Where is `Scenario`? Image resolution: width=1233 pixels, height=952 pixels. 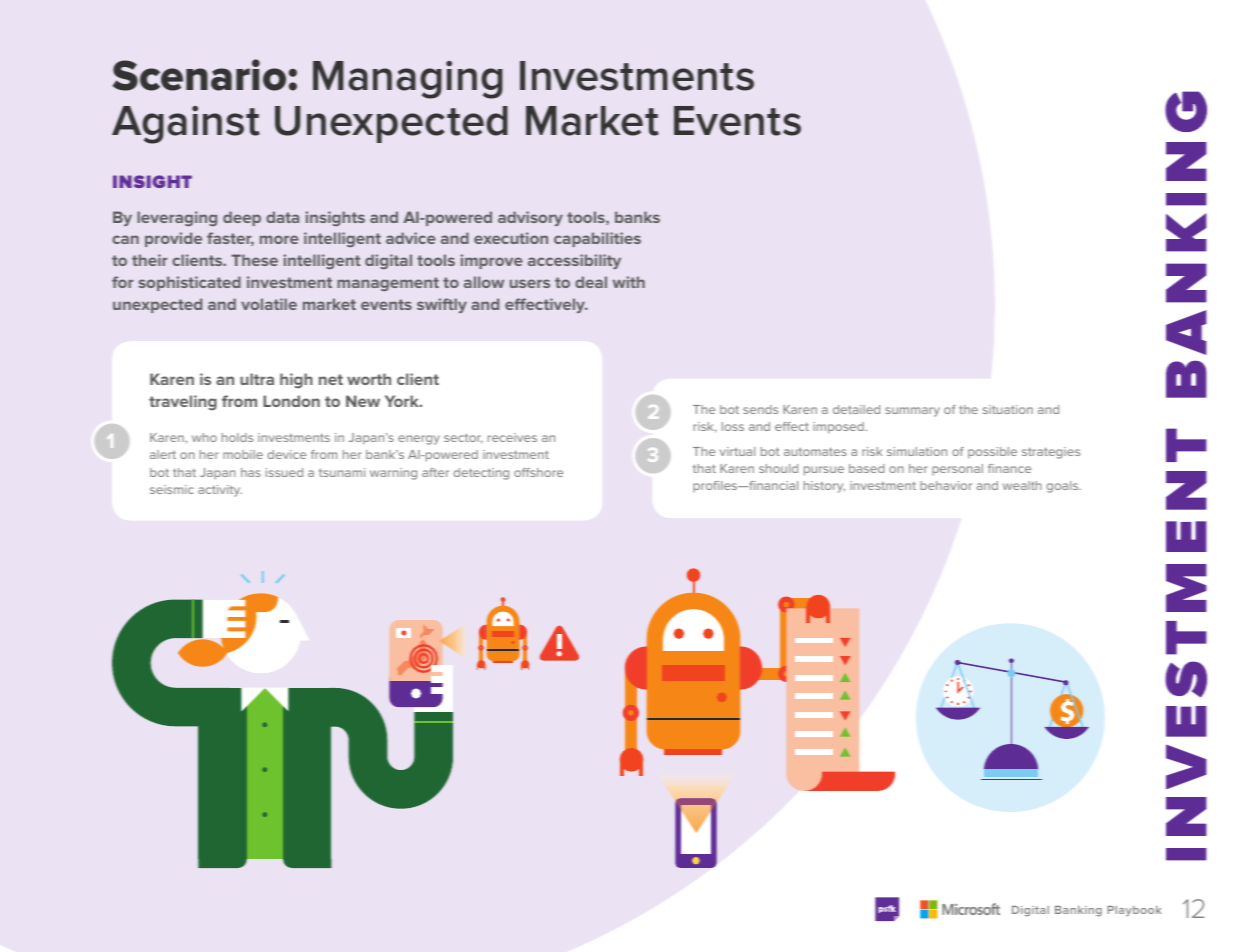
Scenario is located at coordinates (199, 75).
